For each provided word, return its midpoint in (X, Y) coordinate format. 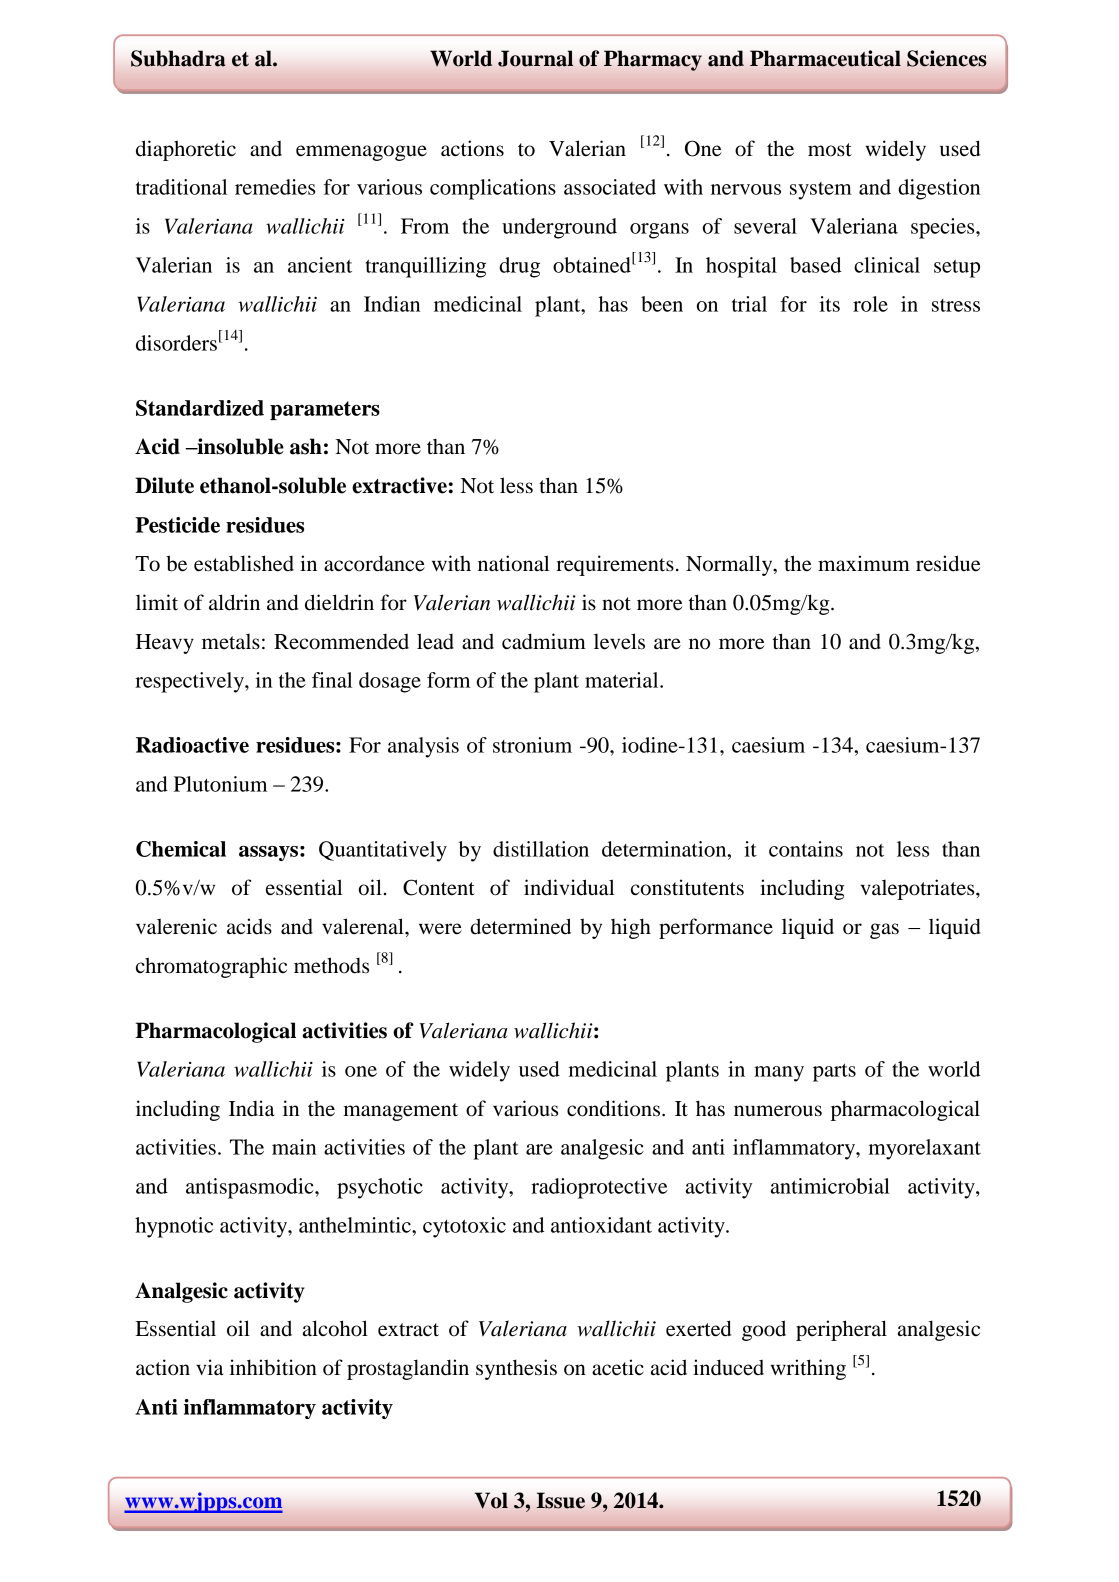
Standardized (200, 408)
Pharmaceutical (825, 58)
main (294, 1147)
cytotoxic (464, 1227)
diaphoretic (186, 150)
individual (569, 887)
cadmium (544, 641)
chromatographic (211, 967)
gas (884, 931)
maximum (864, 563)
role (870, 304)
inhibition (273, 1367)
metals (231, 642)
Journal (535, 58)
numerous (778, 1111)
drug (519, 267)
